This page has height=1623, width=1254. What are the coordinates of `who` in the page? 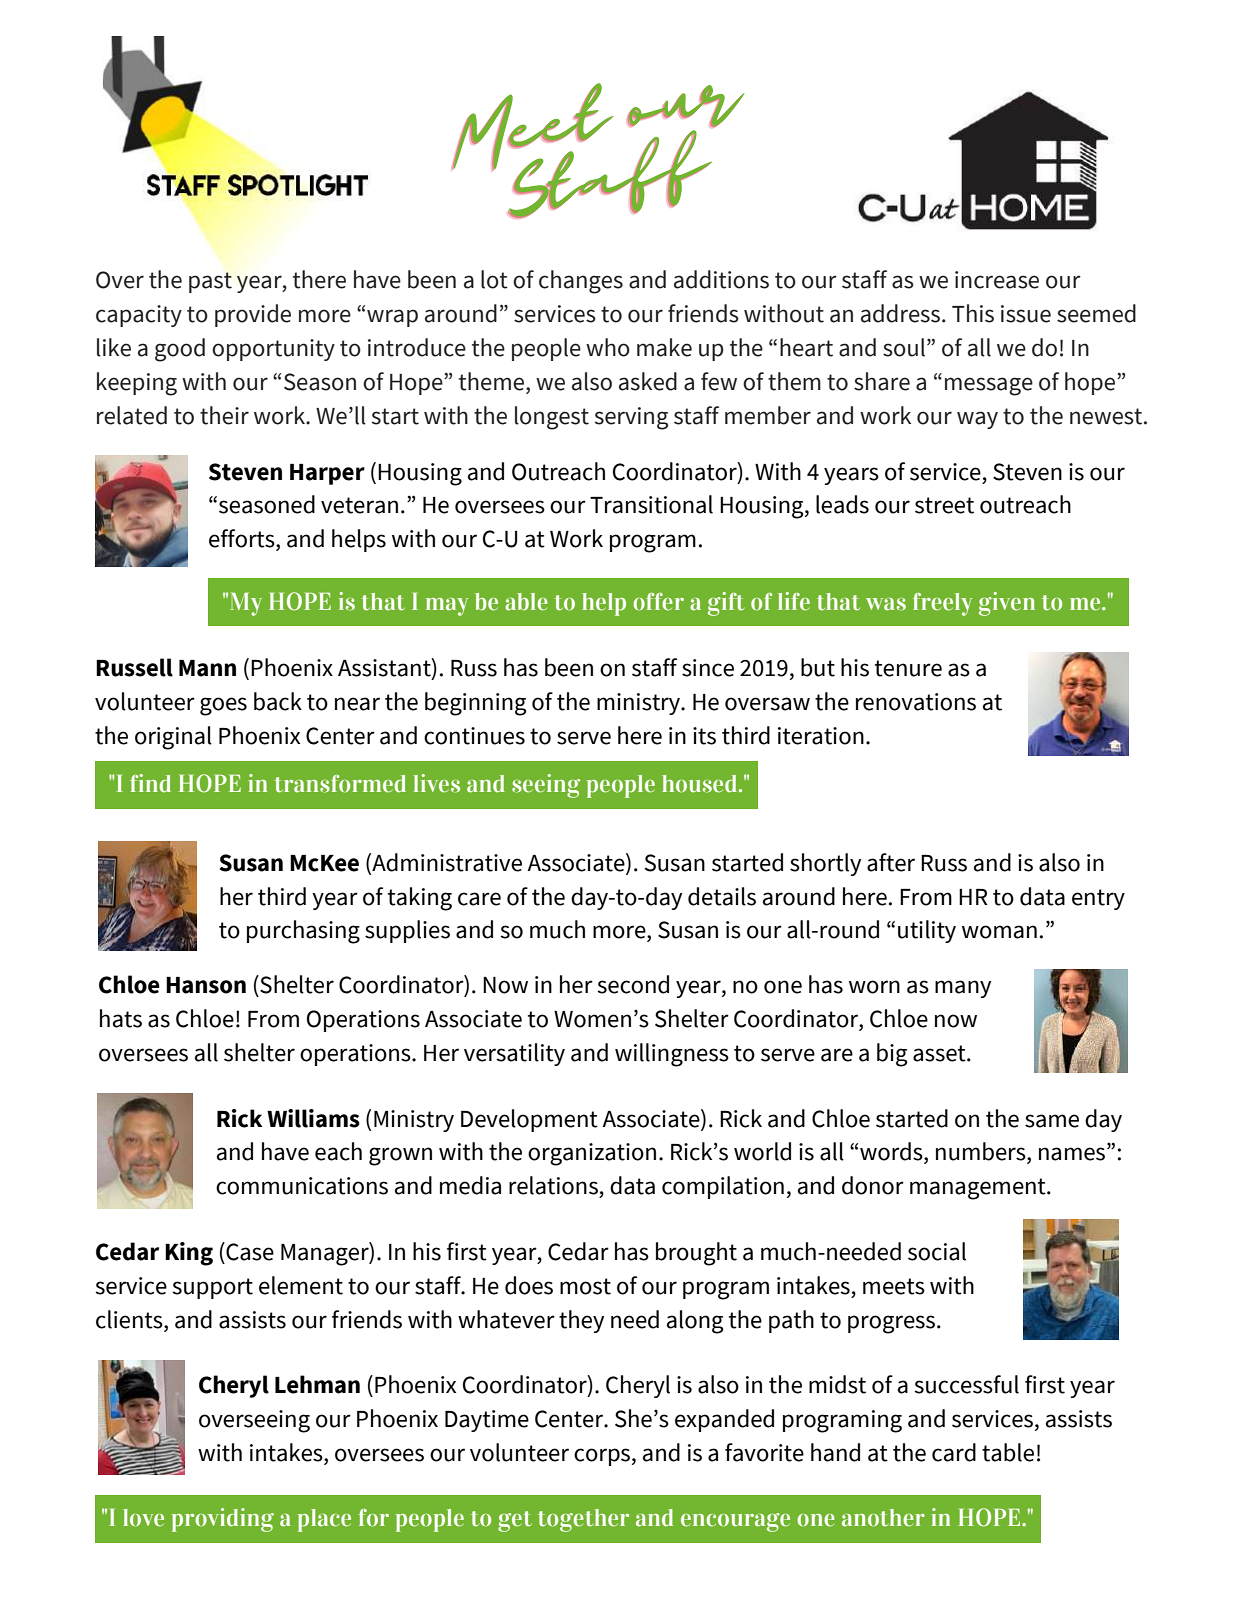 It's located at (608, 347).
